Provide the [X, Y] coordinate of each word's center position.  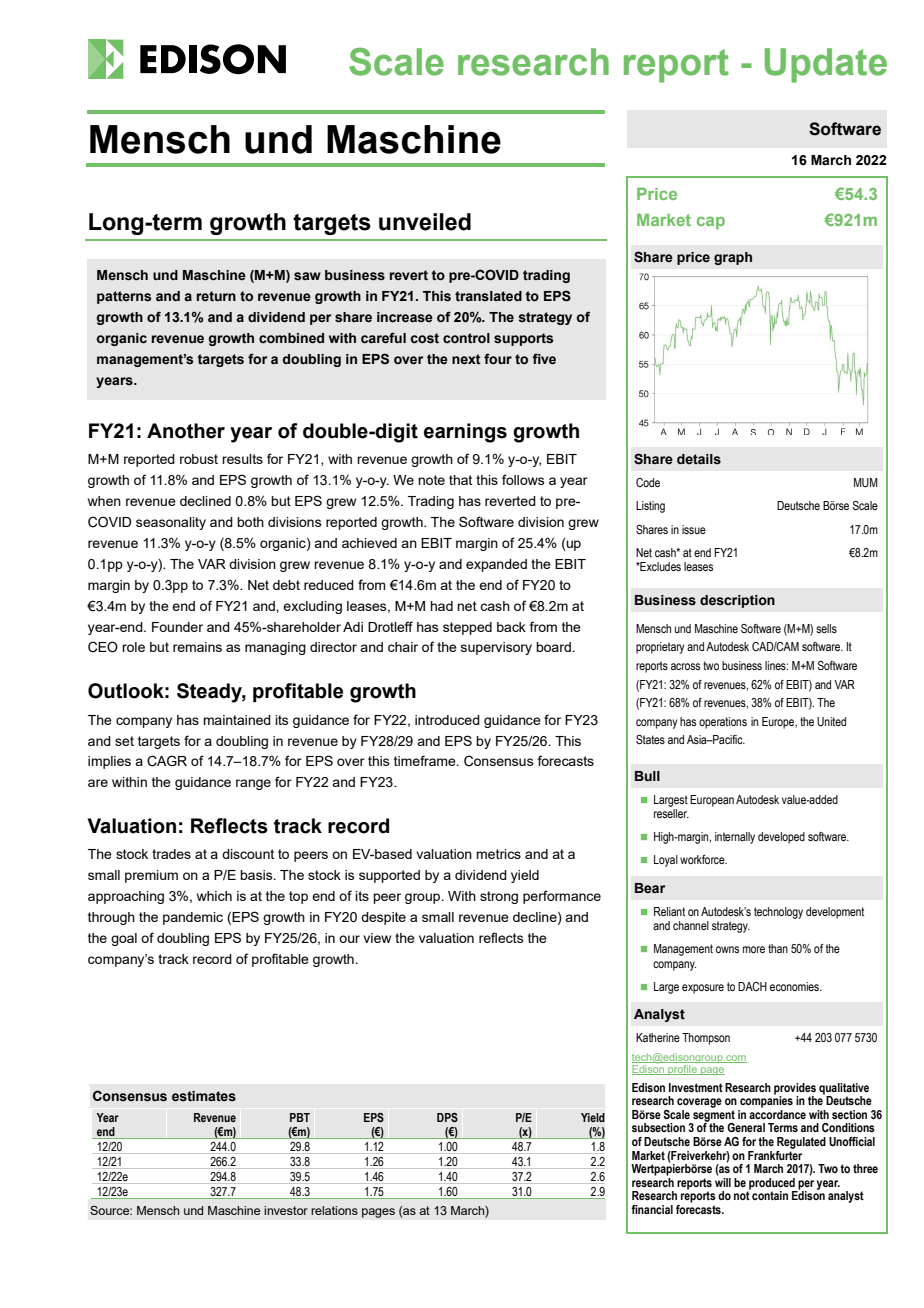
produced [772, 1185]
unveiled [425, 222]
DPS [447, 1117]
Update [826, 65]
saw [307, 276]
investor [286, 1210]
